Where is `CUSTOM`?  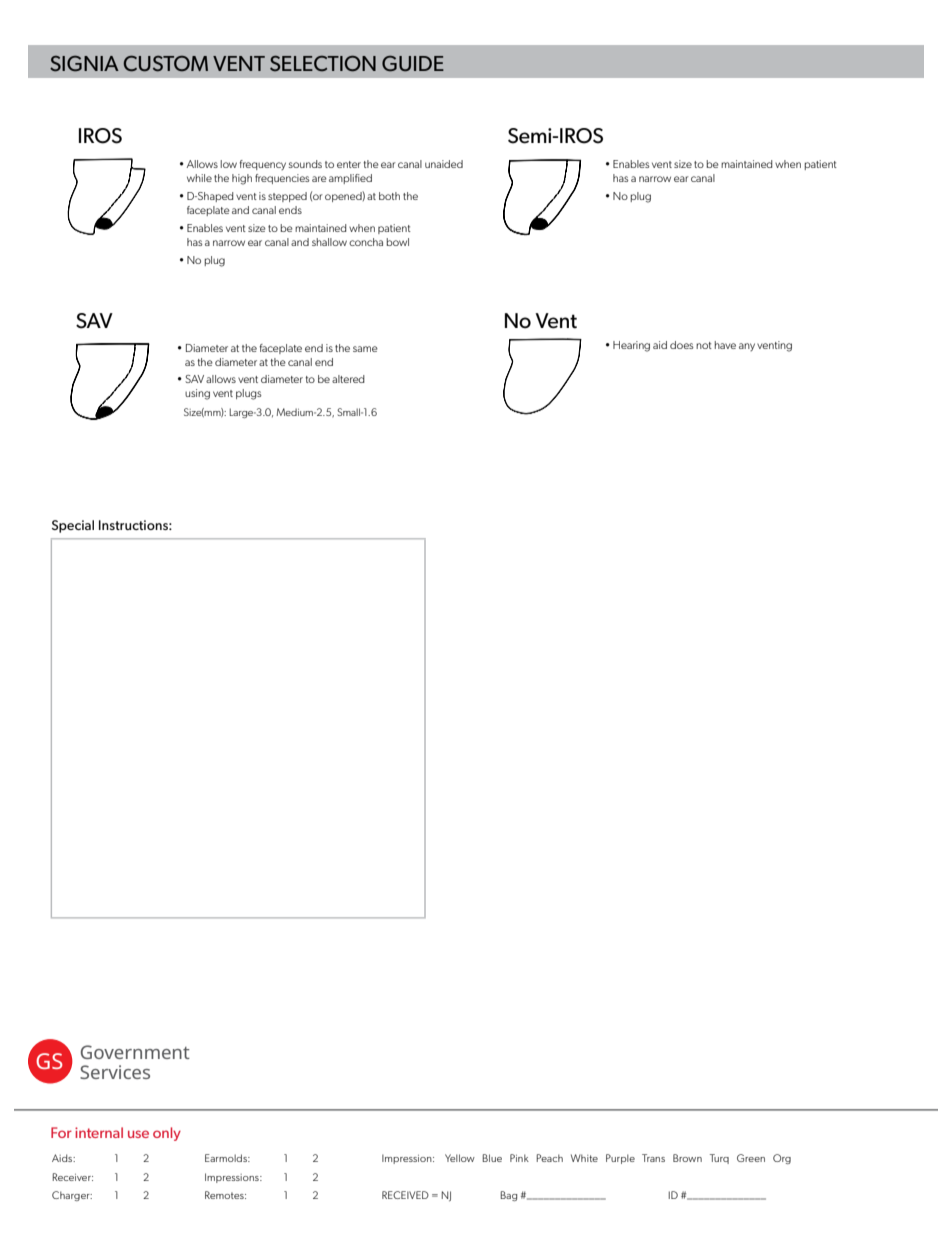 CUSTOM is located at coordinates (165, 63).
